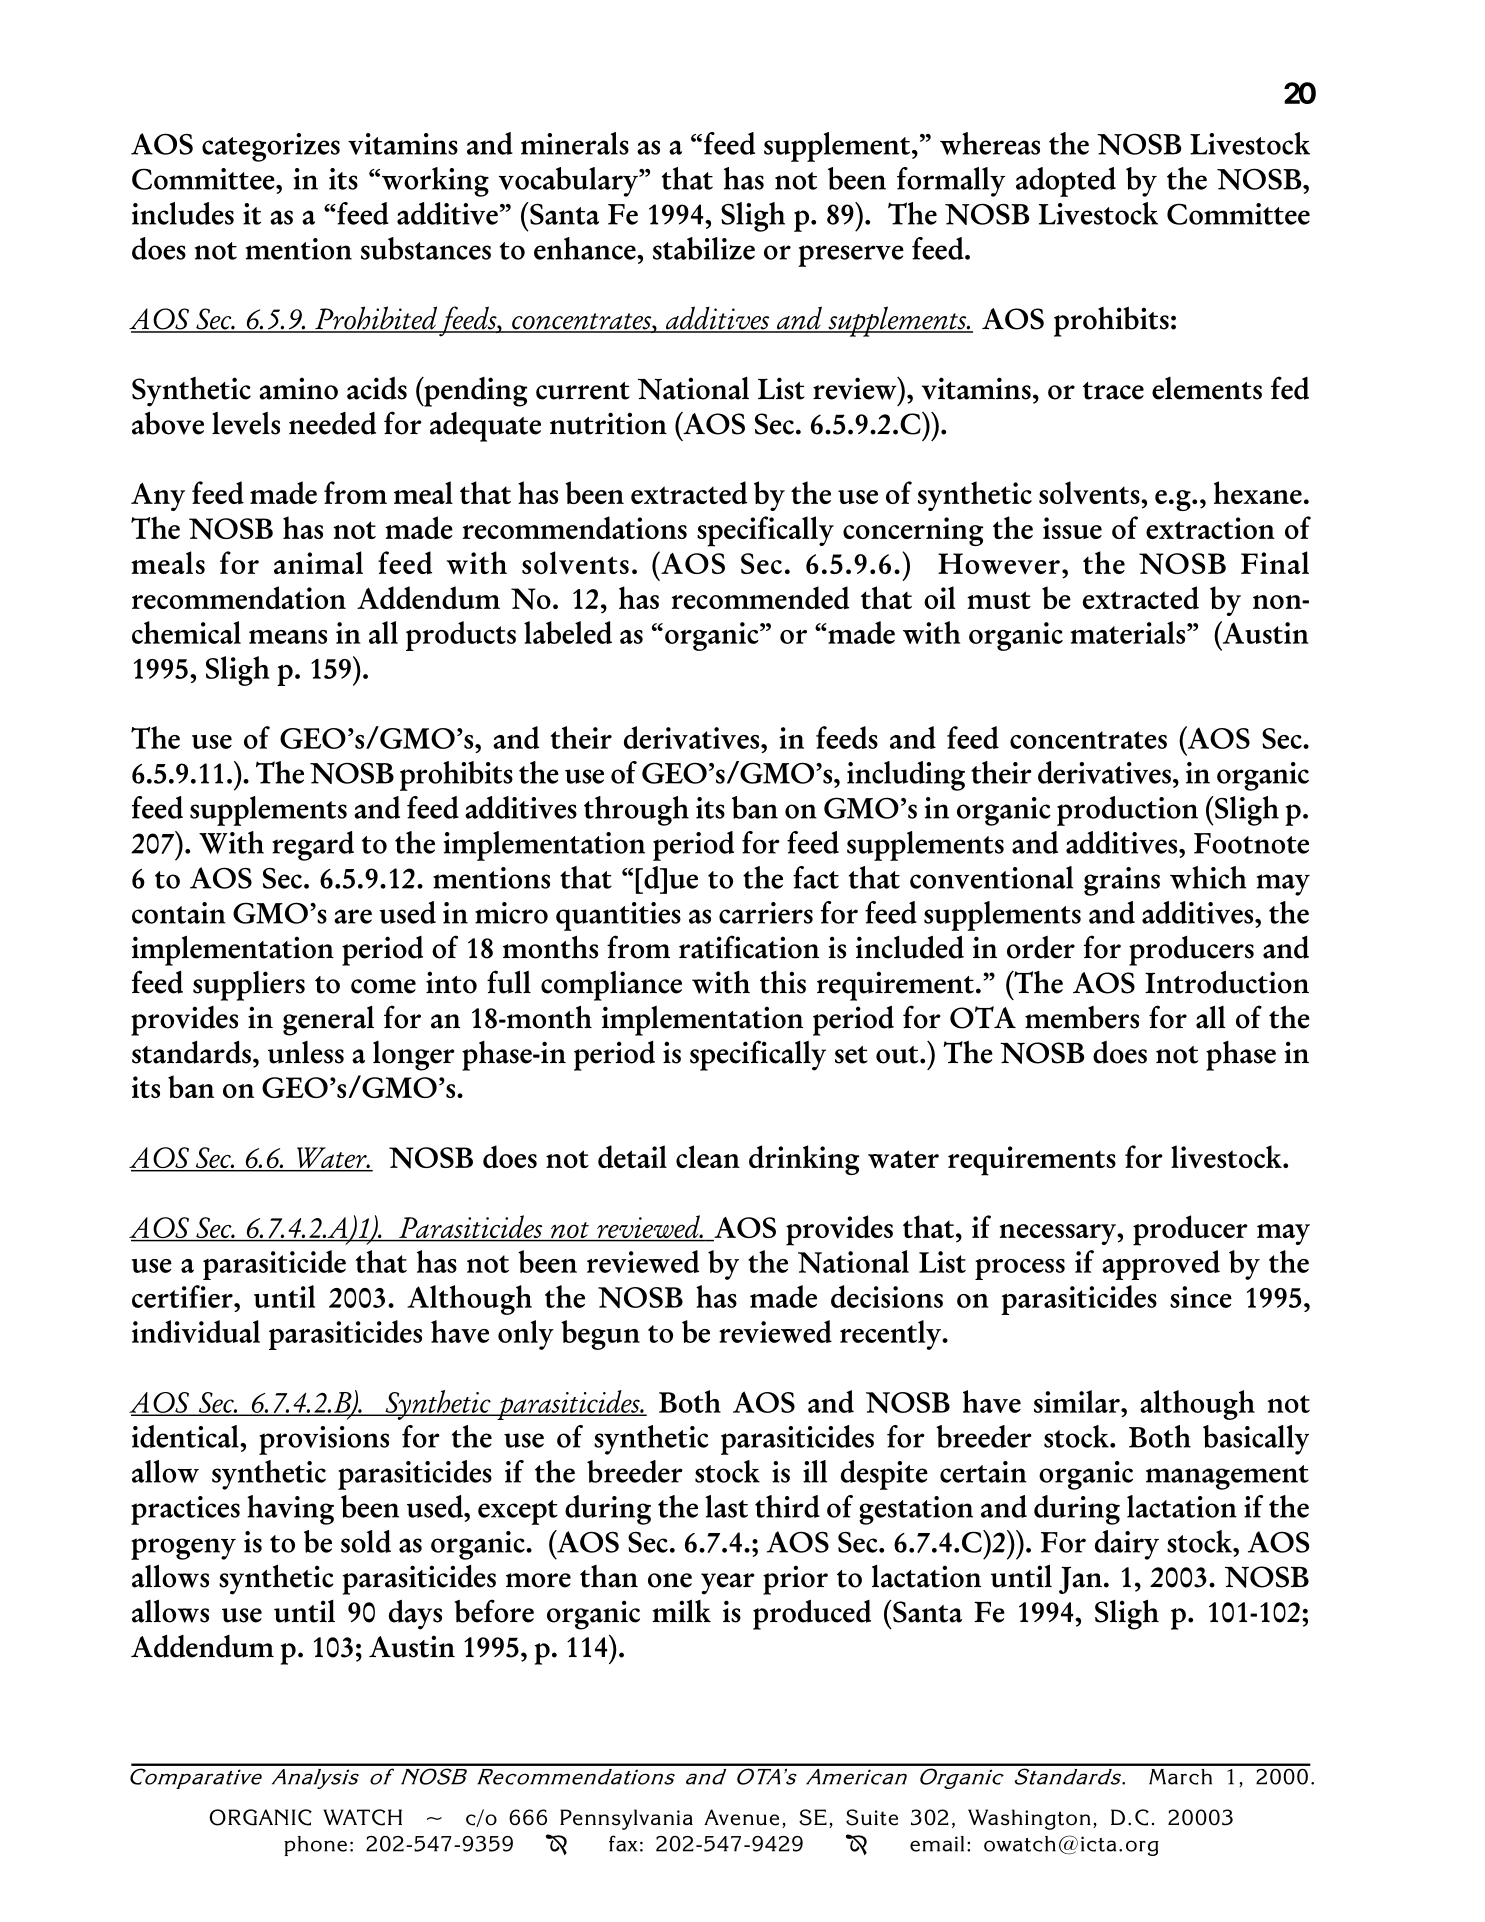 This image has width=1485, height=1922. What do you see at coordinates (783, 982) in the image?
I see `this` at bounding box center [783, 982].
